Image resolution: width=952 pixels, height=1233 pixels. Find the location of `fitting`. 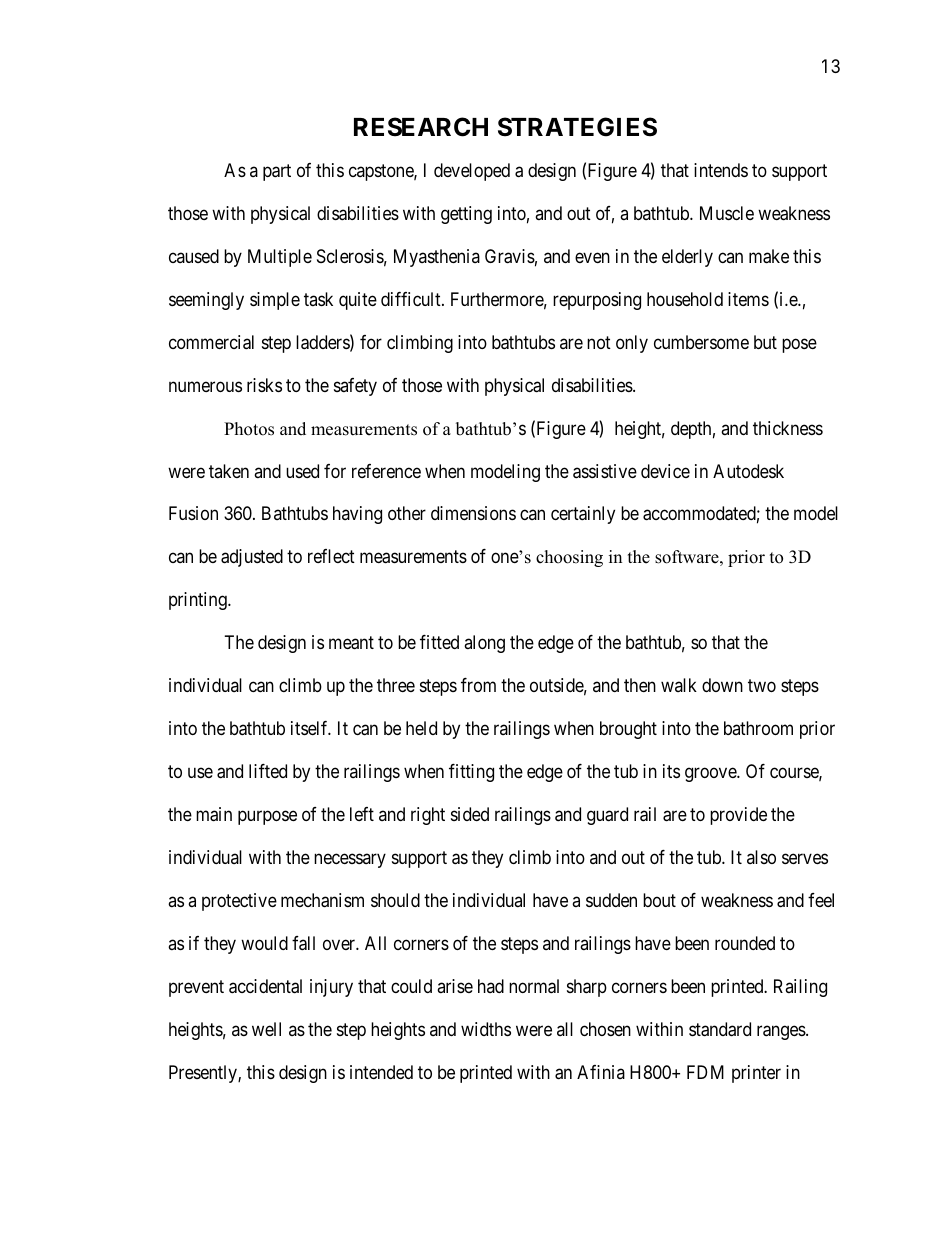

fitting is located at coordinates (471, 773).
